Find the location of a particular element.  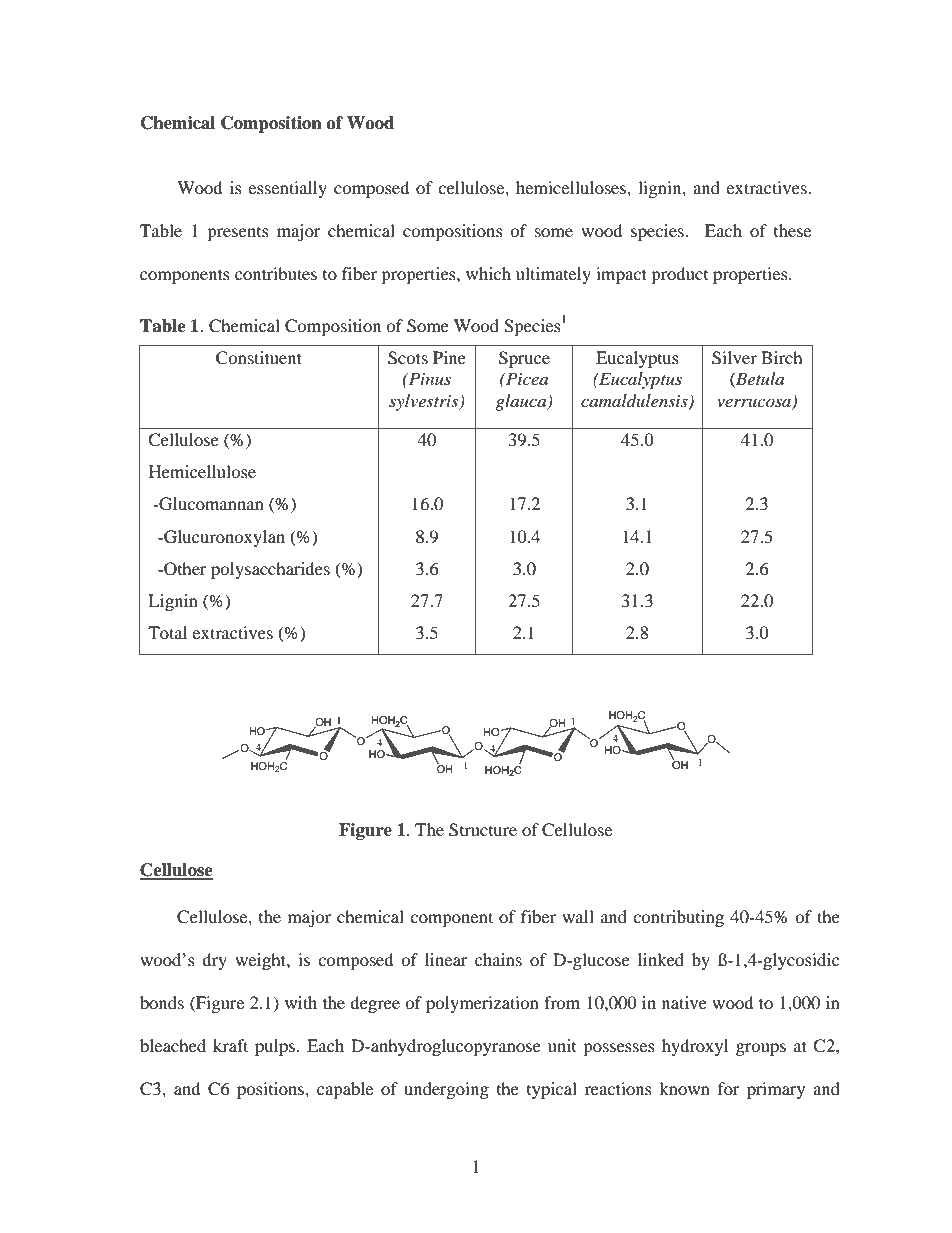

these is located at coordinates (792, 230).
